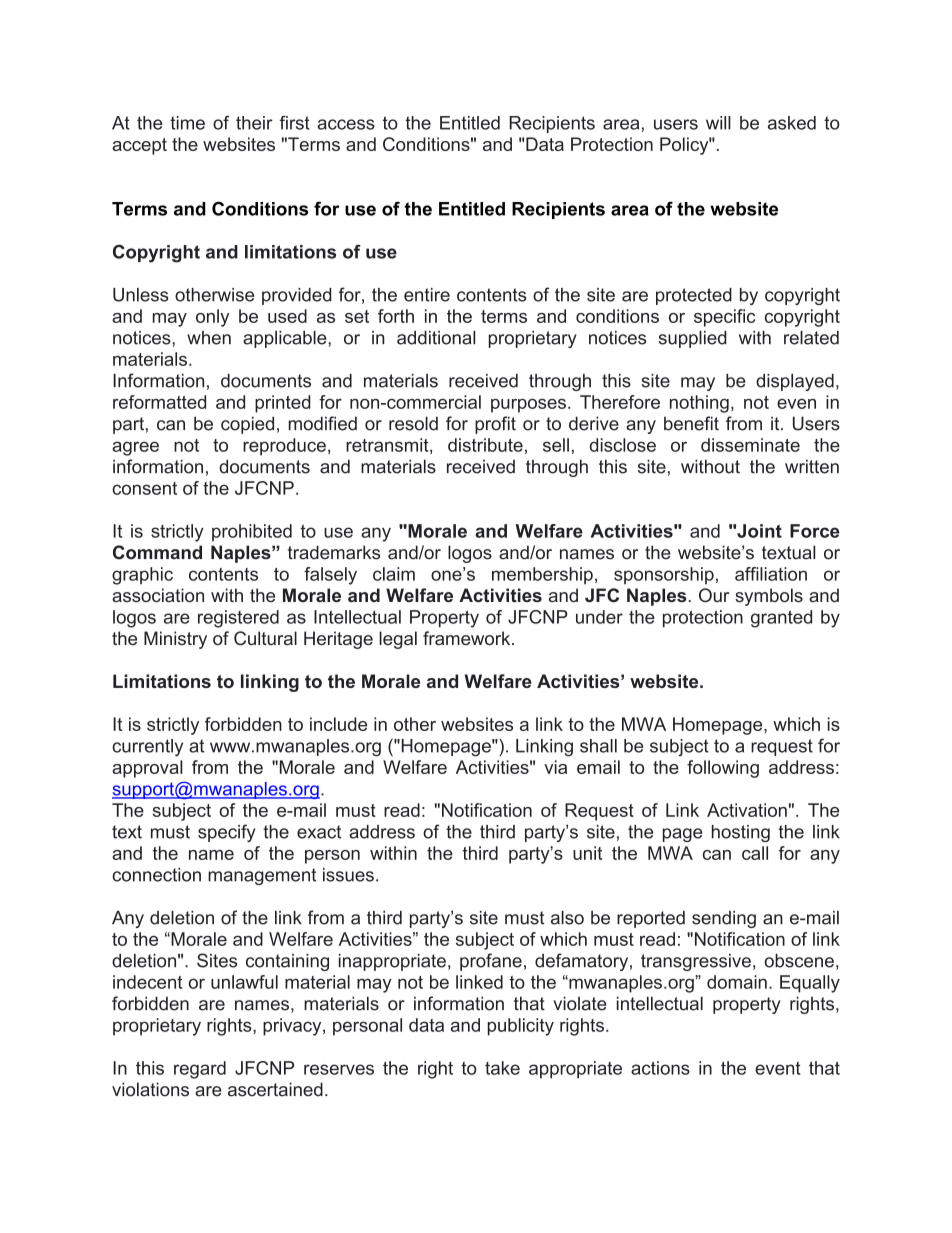 This screenshot has height=1233, width=952. What do you see at coordinates (468, 638) in the screenshot?
I see `framework` at bounding box center [468, 638].
